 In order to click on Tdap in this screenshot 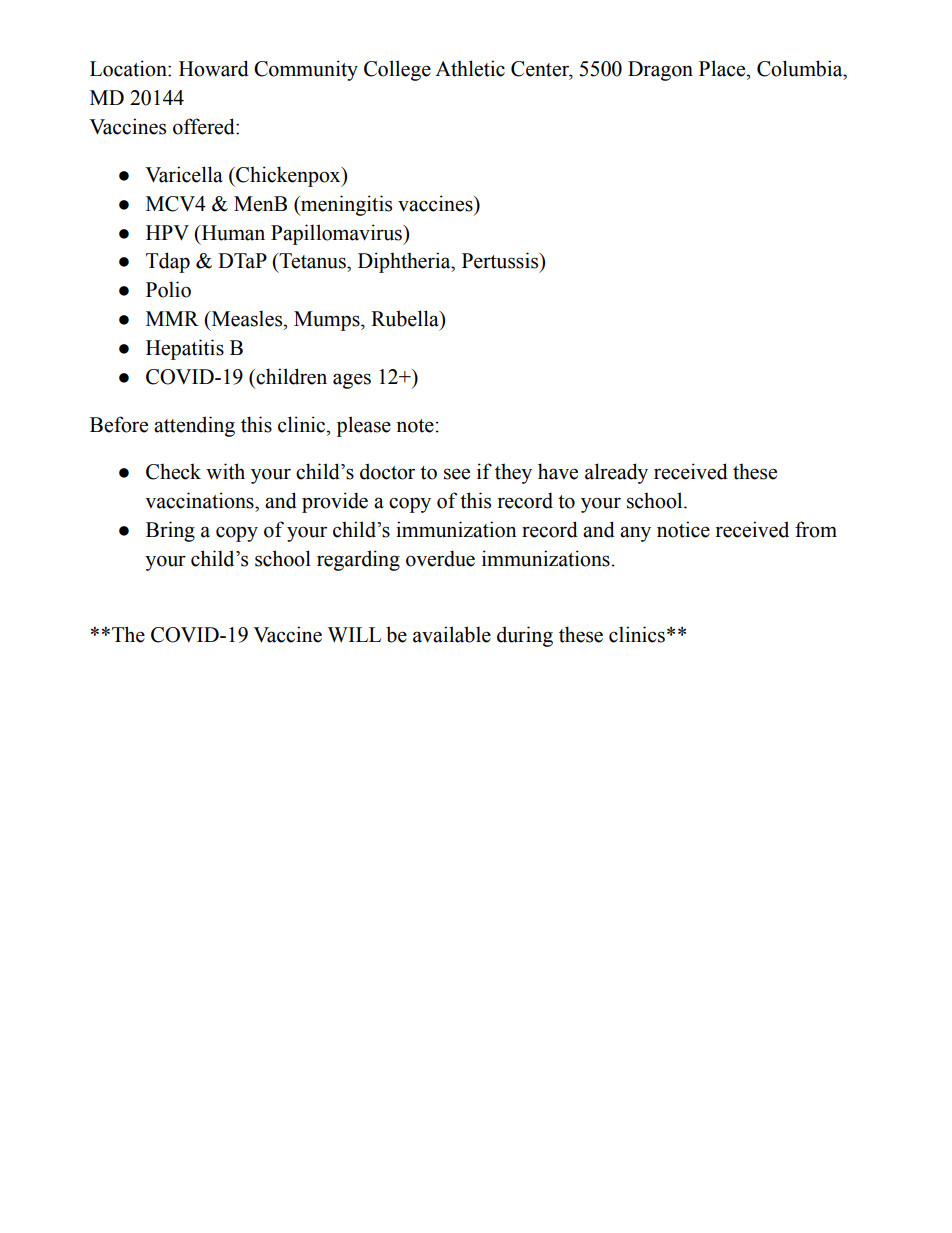, I will do `click(168, 262)`.
